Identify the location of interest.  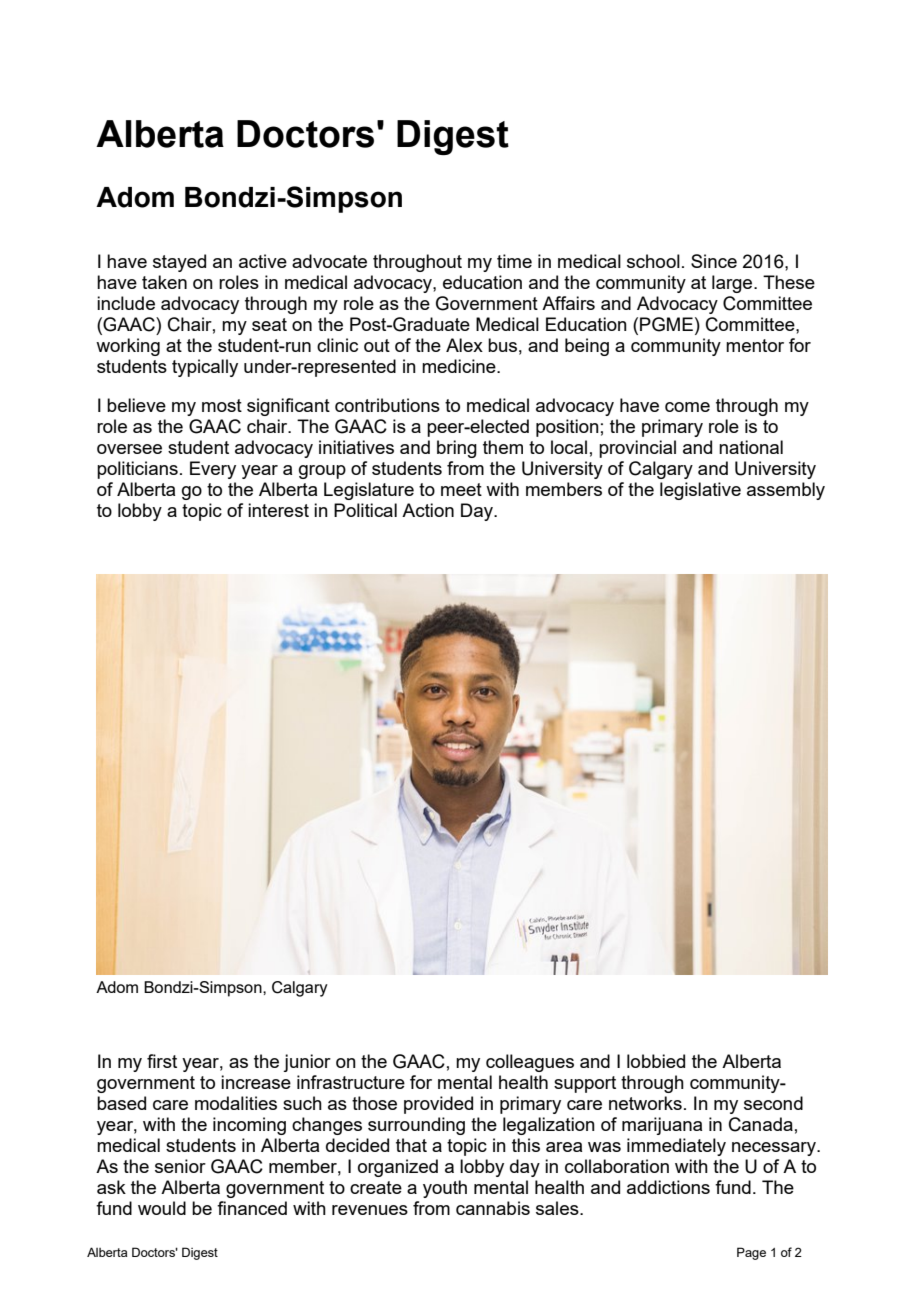
(278, 510).
